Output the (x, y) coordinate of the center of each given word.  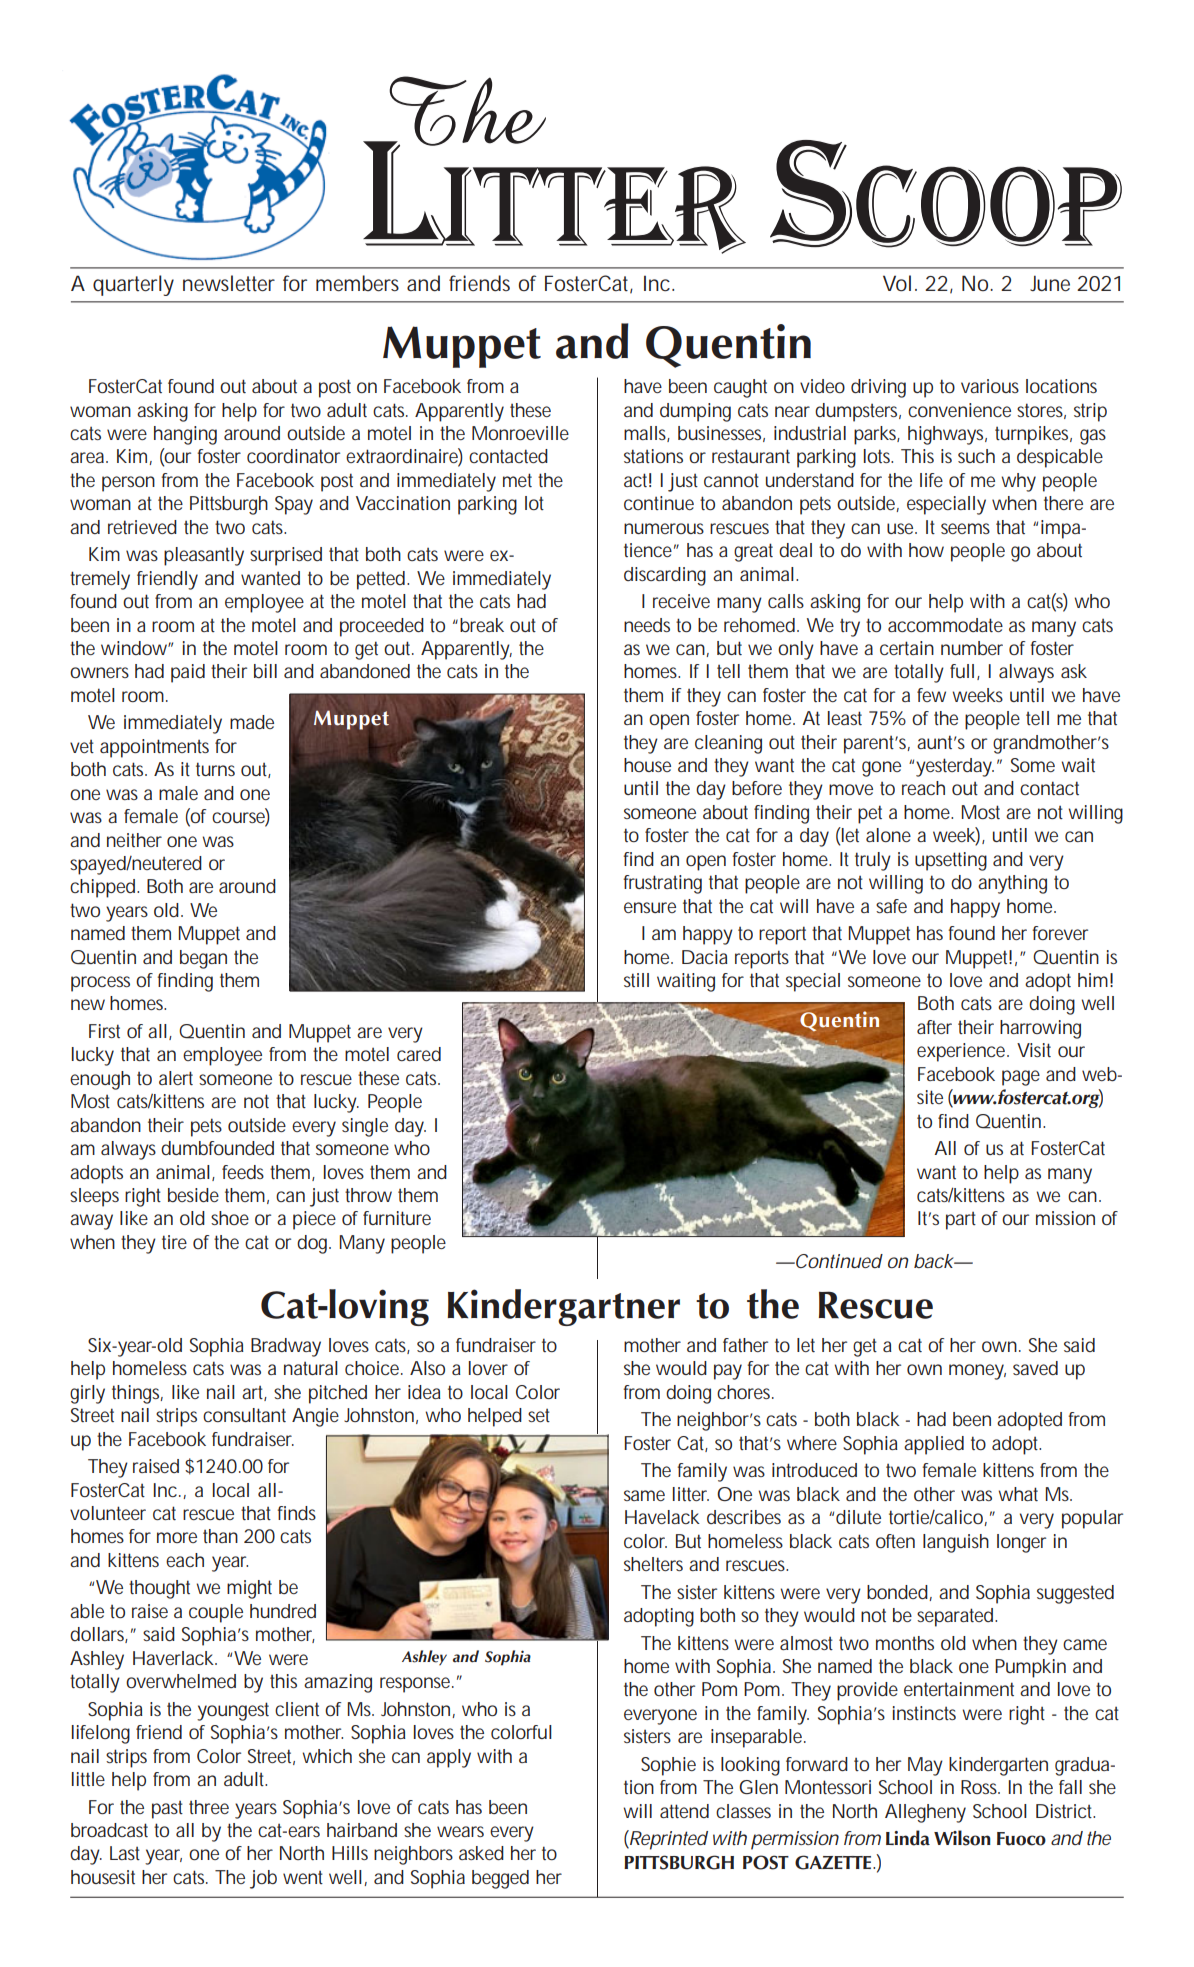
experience (963, 1052)
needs (647, 625)
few (931, 695)
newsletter (229, 283)
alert (176, 1078)
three (209, 1807)
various (990, 386)
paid (188, 673)
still (636, 980)
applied (934, 1445)
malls (647, 434)
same (644, 1495)
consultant (244, 1415)
